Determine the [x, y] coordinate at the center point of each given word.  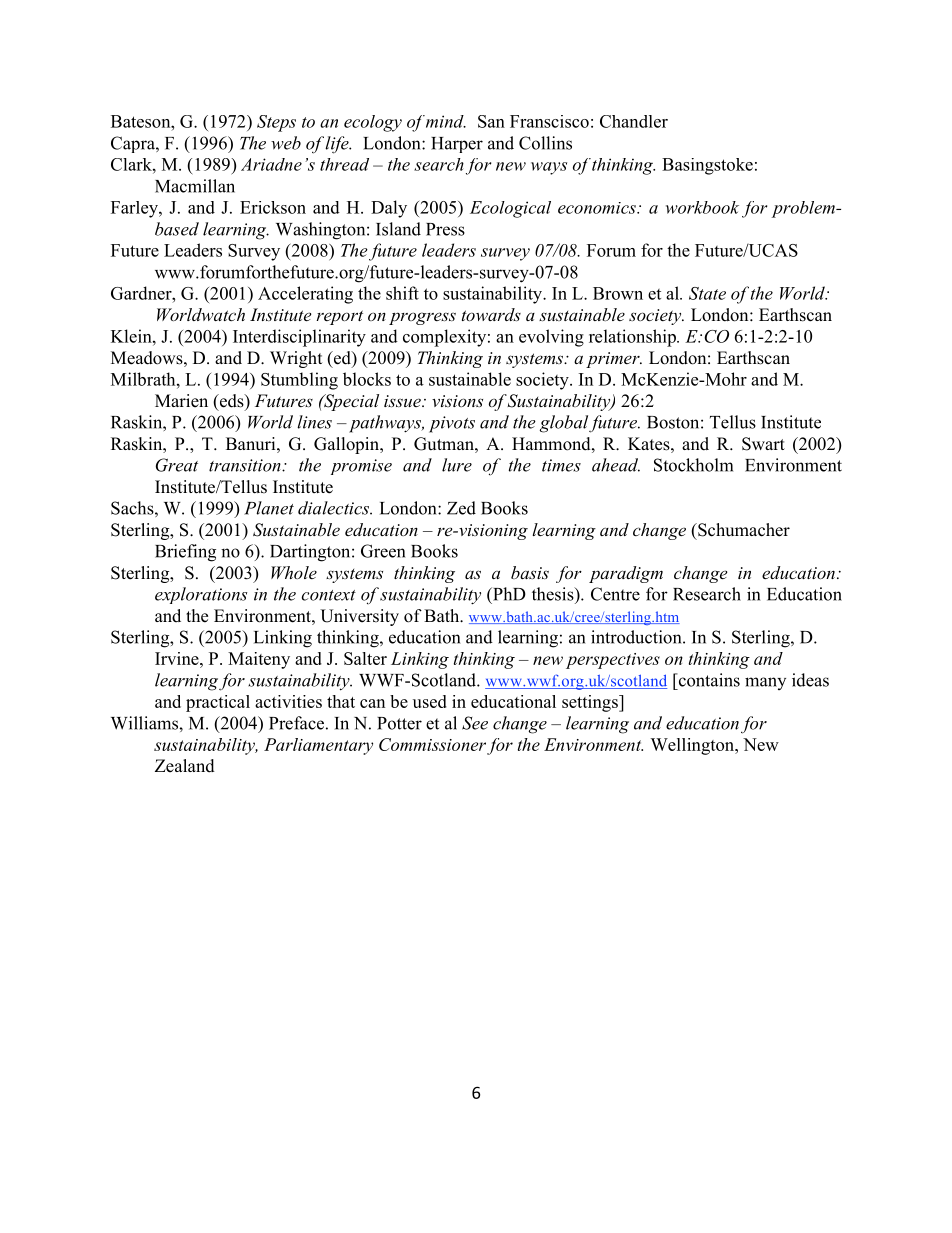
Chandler [634, 121]
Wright [296, 359]
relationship [633, 338]
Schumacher [743, 530]
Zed [461, 508]
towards [491, 314]
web [286, 143]
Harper [457, 145]
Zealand [185, 766]
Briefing [185, 553]
